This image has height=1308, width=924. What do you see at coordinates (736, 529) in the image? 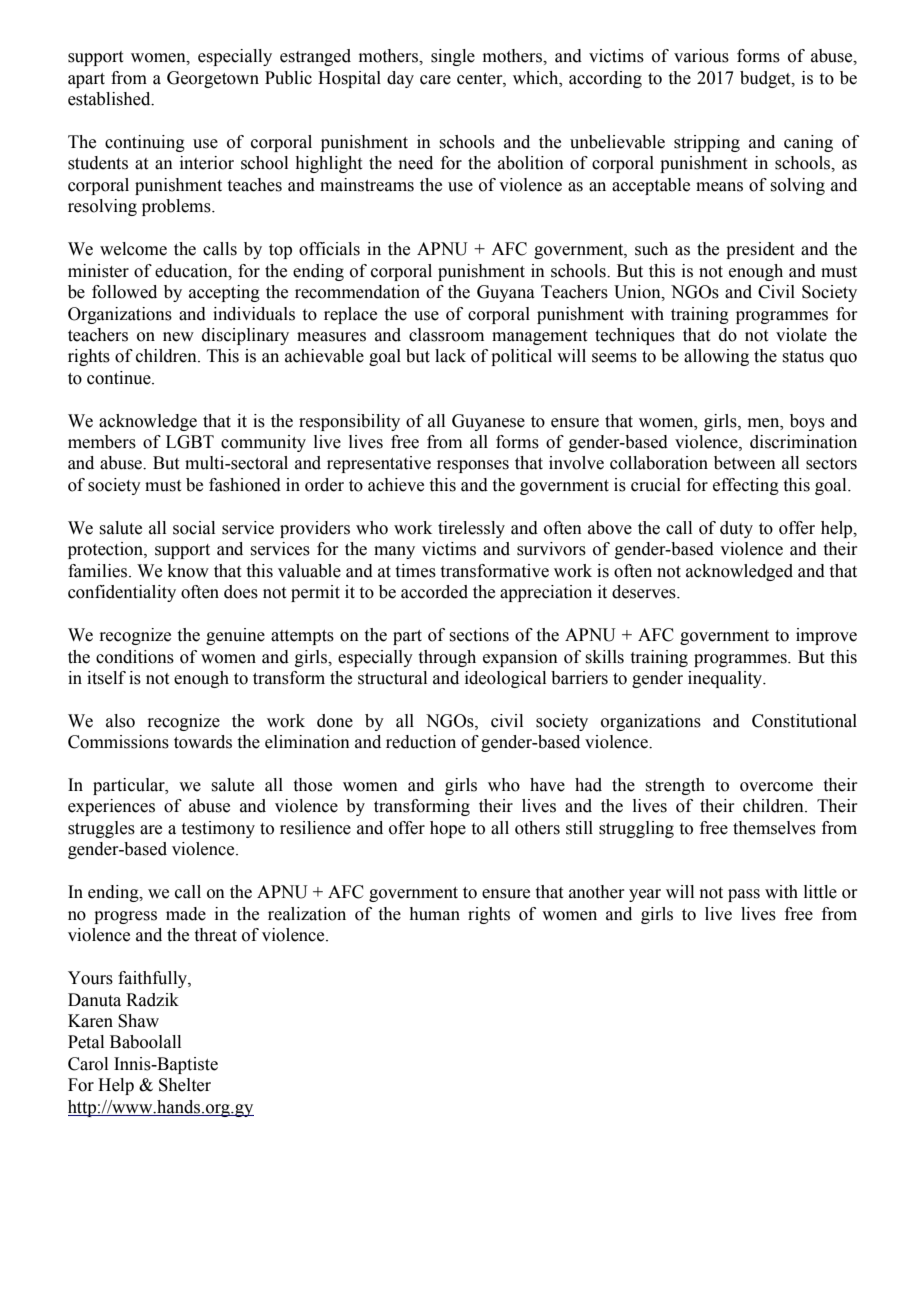
I see `duty` at bounding box center [736, 529].
